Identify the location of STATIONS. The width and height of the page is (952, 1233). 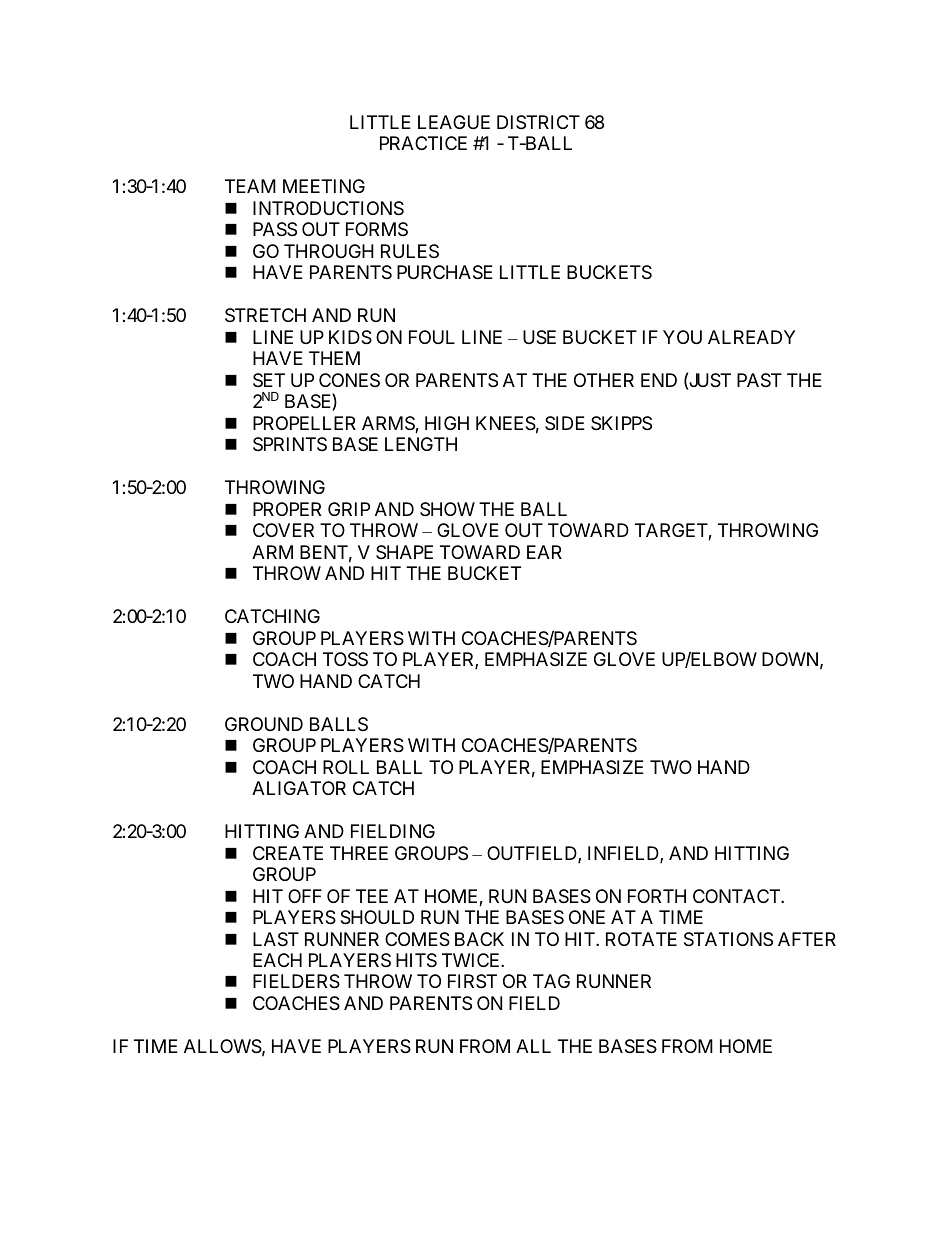
(728, 939).
